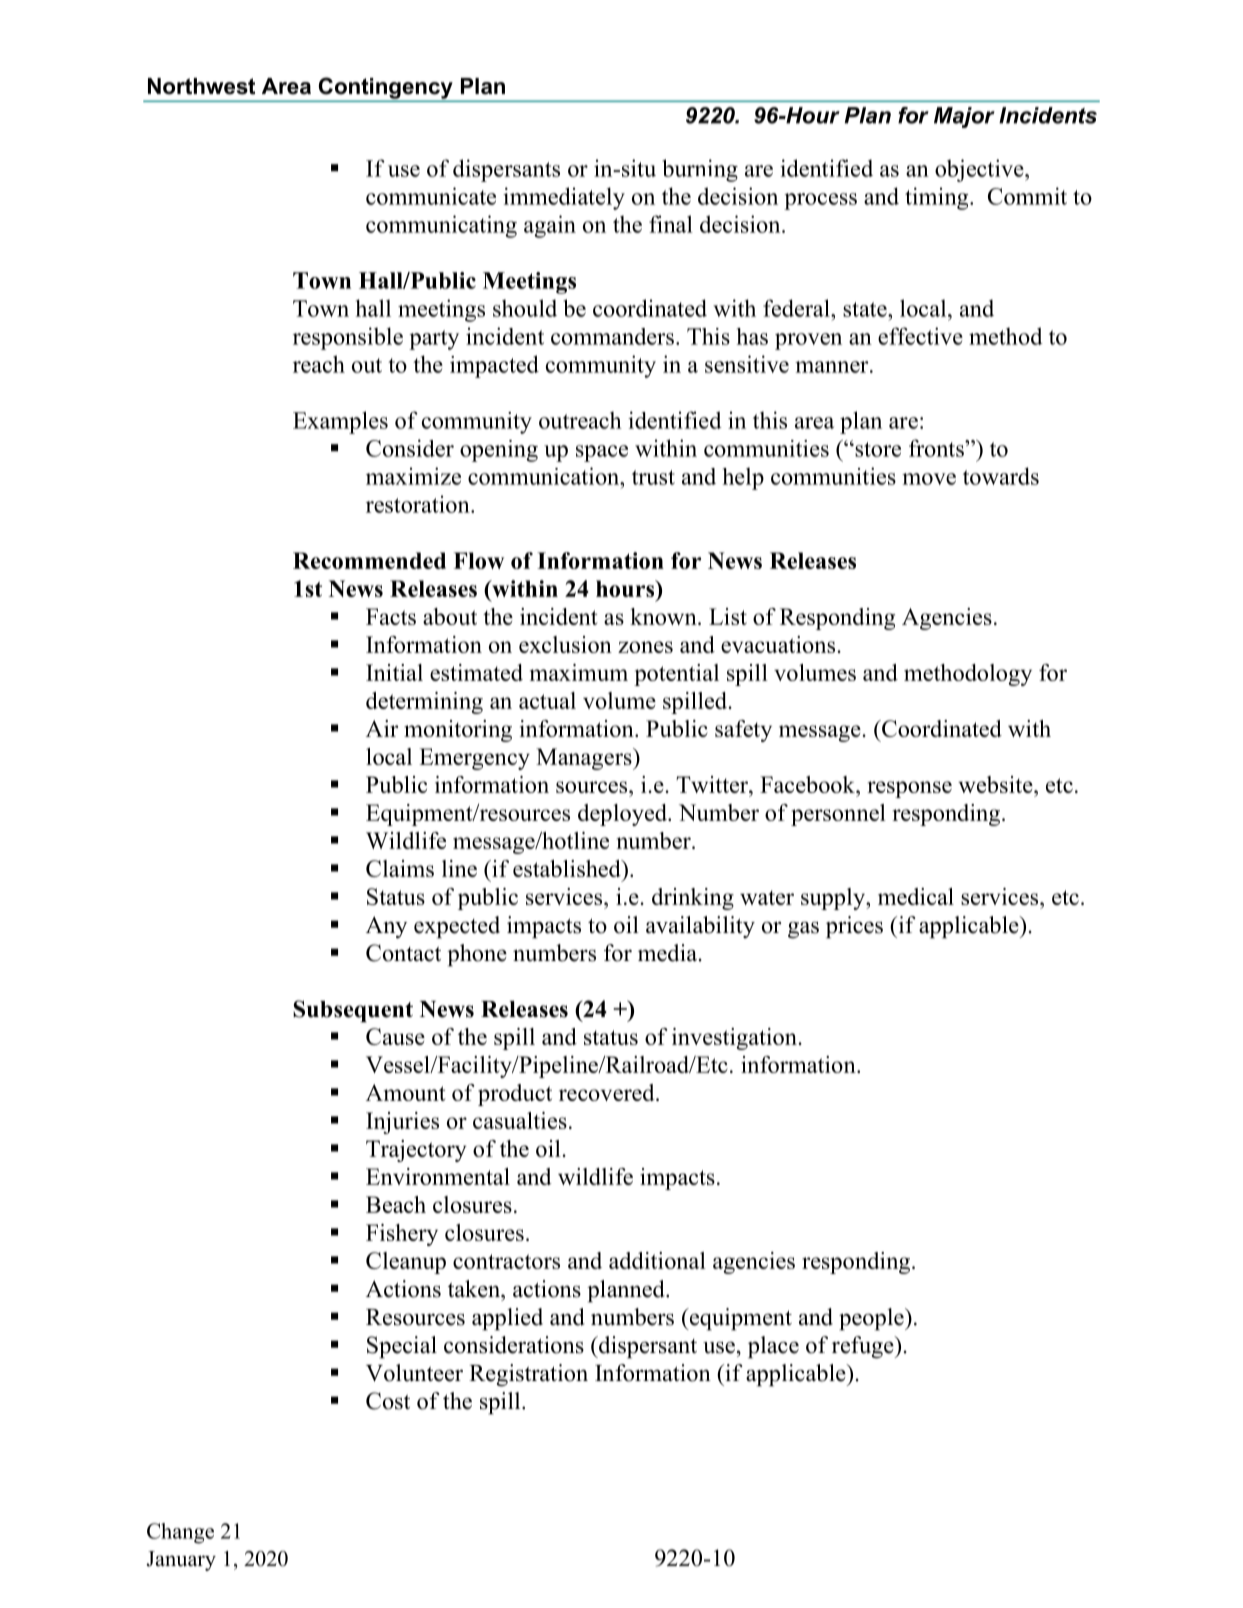  What do you see at coordinates (201, 86) in the image?
I see `Northwest` at bounding box center [201, 86].
